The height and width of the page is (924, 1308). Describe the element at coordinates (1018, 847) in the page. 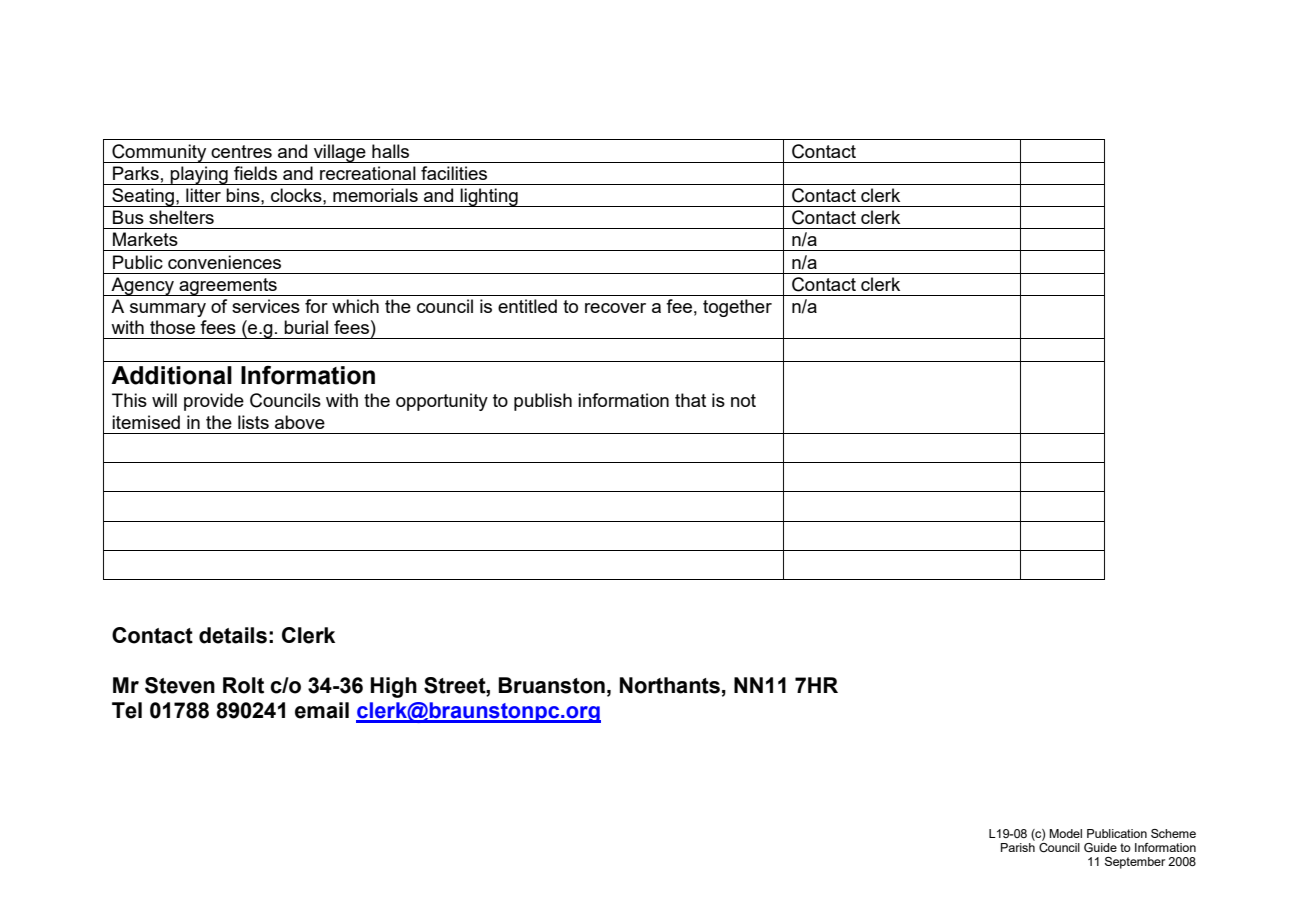

I see `Parish` at that location.
